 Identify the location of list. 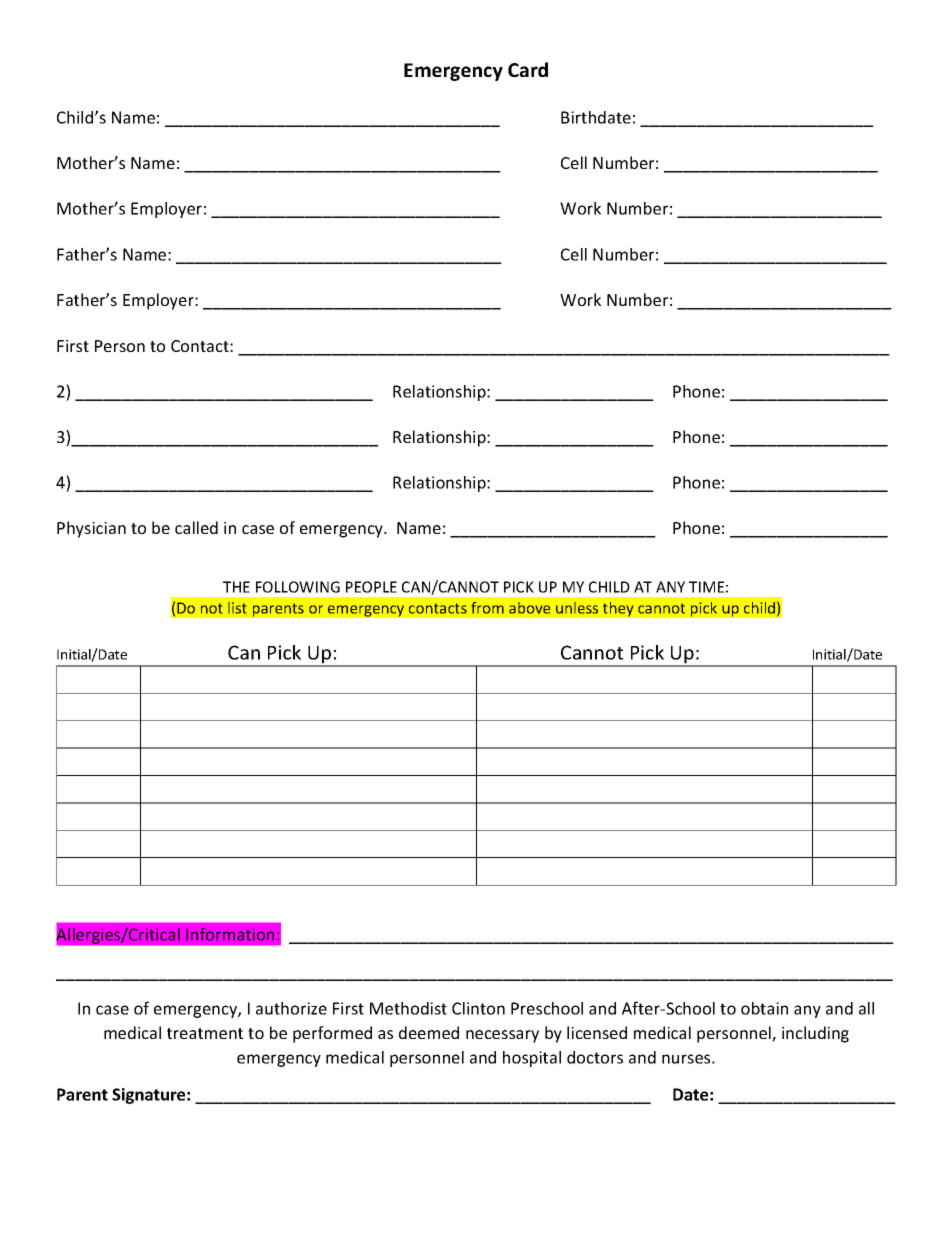
(237, 608).
